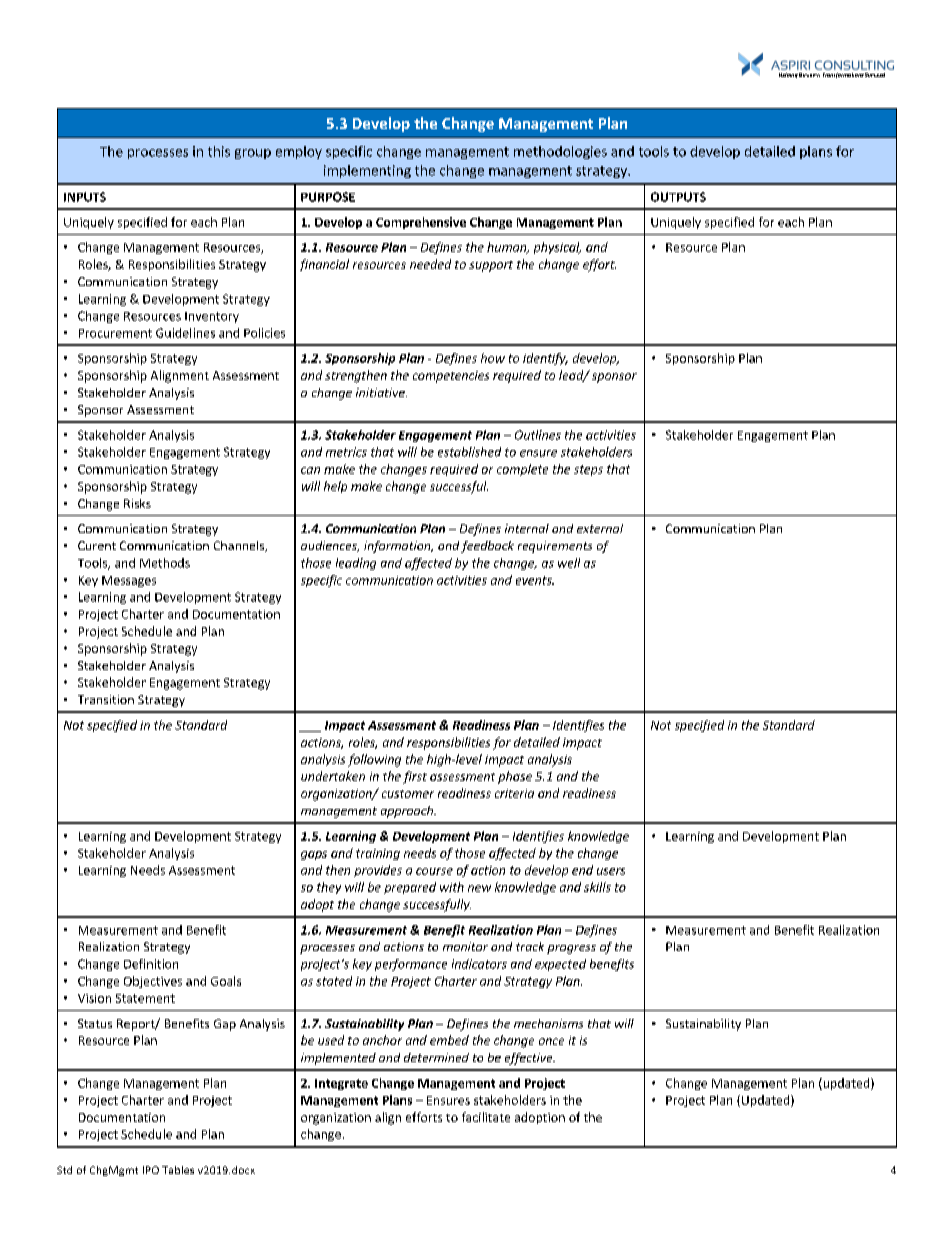  Describe the element at coordinates (151, 964) in the image. I see `Definition` at that location.
